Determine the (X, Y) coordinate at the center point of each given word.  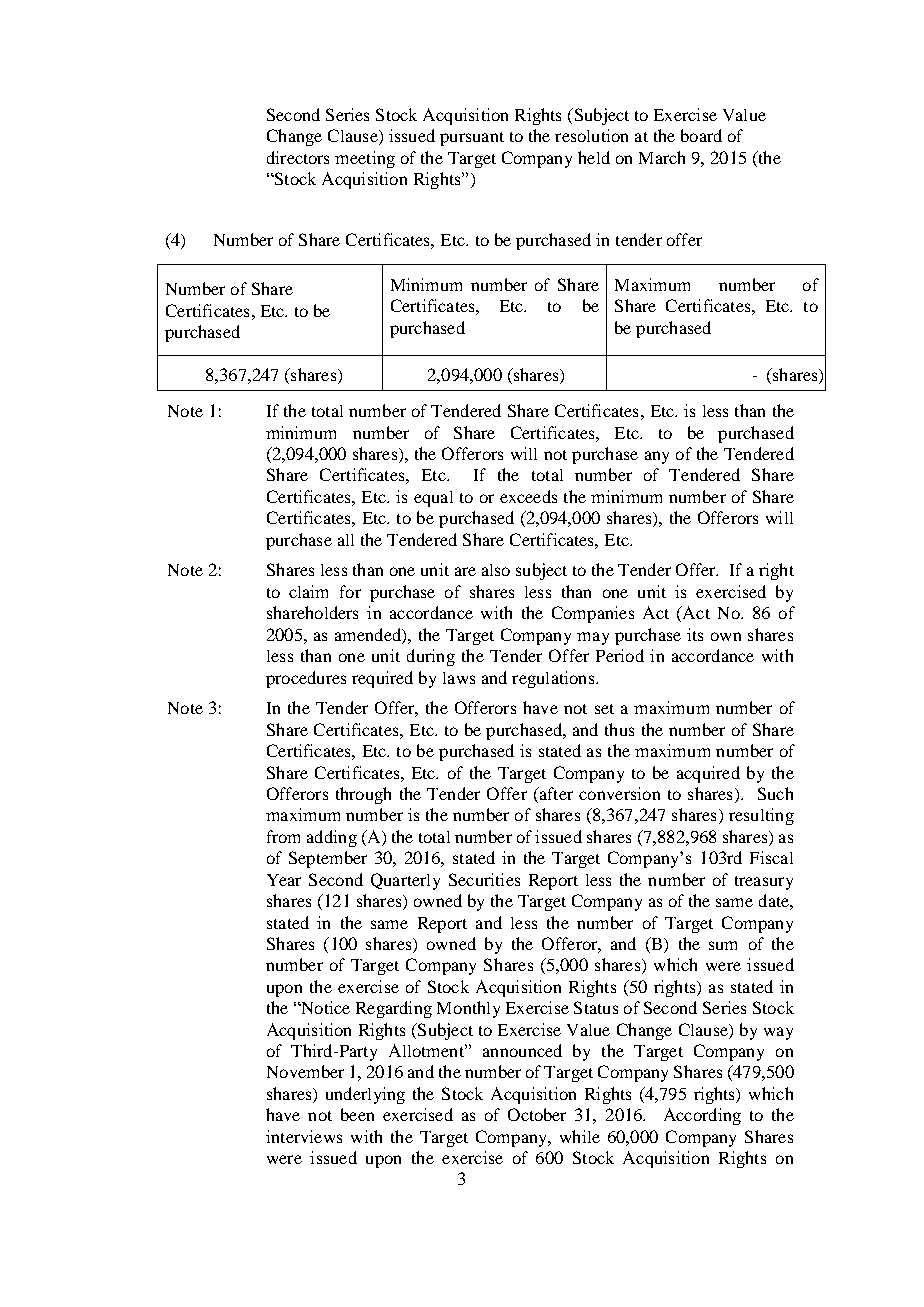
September (328, 859)
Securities (484, 879)
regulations (554, 679)
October (537, 1114)
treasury (764, 883)
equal (433, 499)
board (701, 135)
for (350, 591)
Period (620, 655)
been (357, 1114)
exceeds (528, 496)
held (594, 157)
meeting (365, 159)
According (702, 1116)
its (695, 634)
